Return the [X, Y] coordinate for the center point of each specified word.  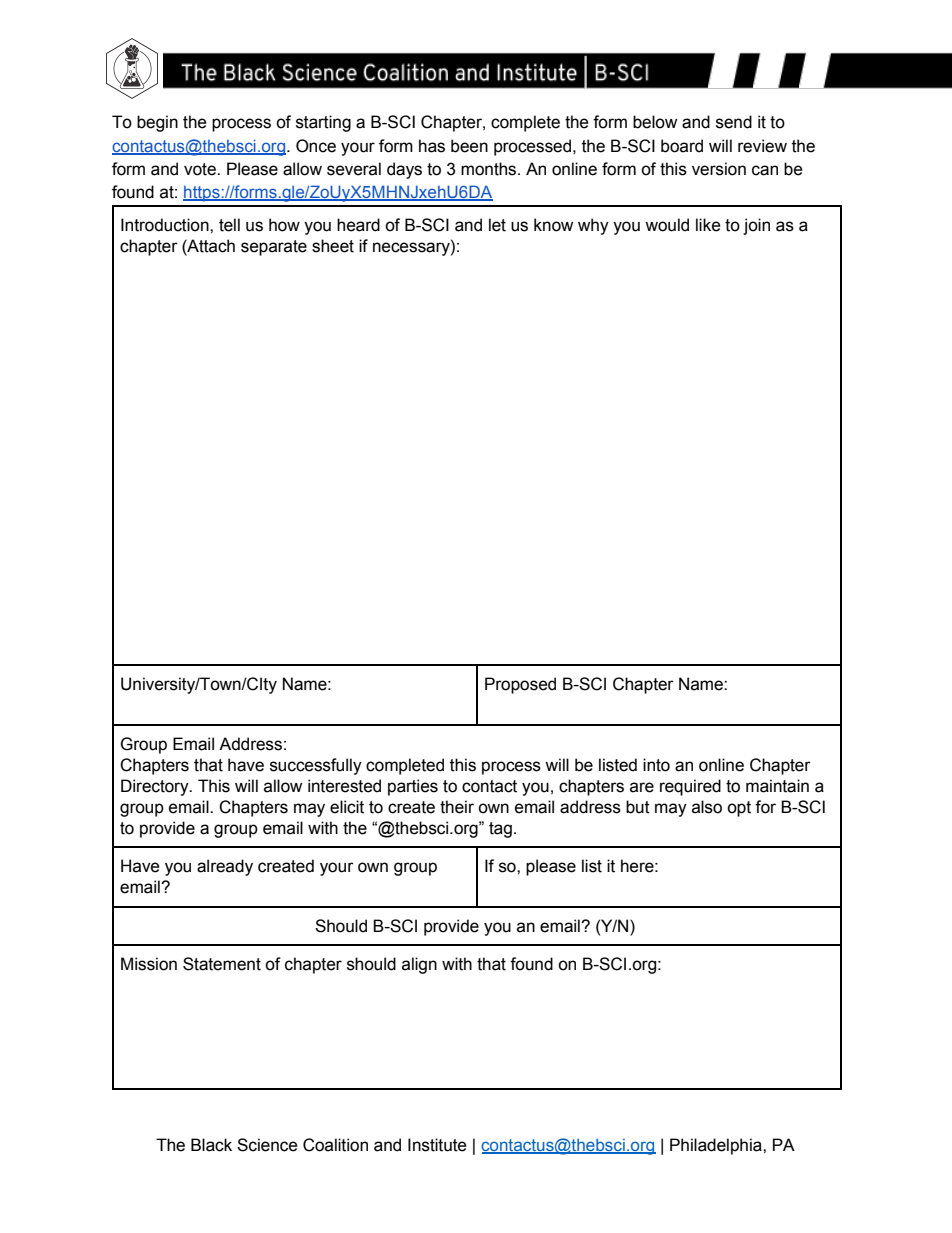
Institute [437, 1145]
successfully [316, 766]
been [469, 146]
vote [201, 169]
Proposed [520, 685]
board [682, 146]
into [656, 765]
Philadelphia [717, 1146]
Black [211, 1145]
